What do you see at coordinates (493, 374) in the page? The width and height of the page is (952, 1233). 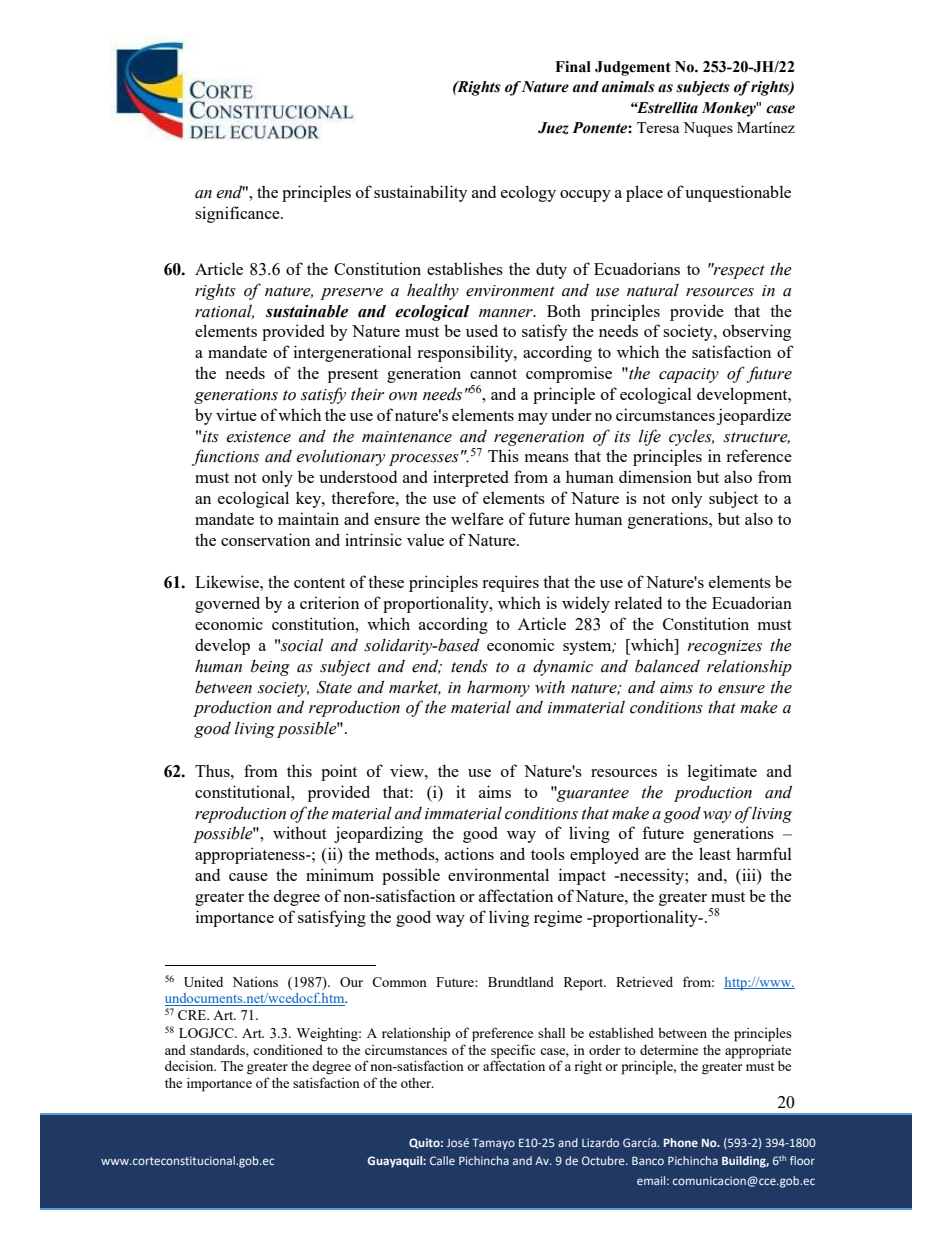 I see `cannot` at bounding box center [493, 374].
